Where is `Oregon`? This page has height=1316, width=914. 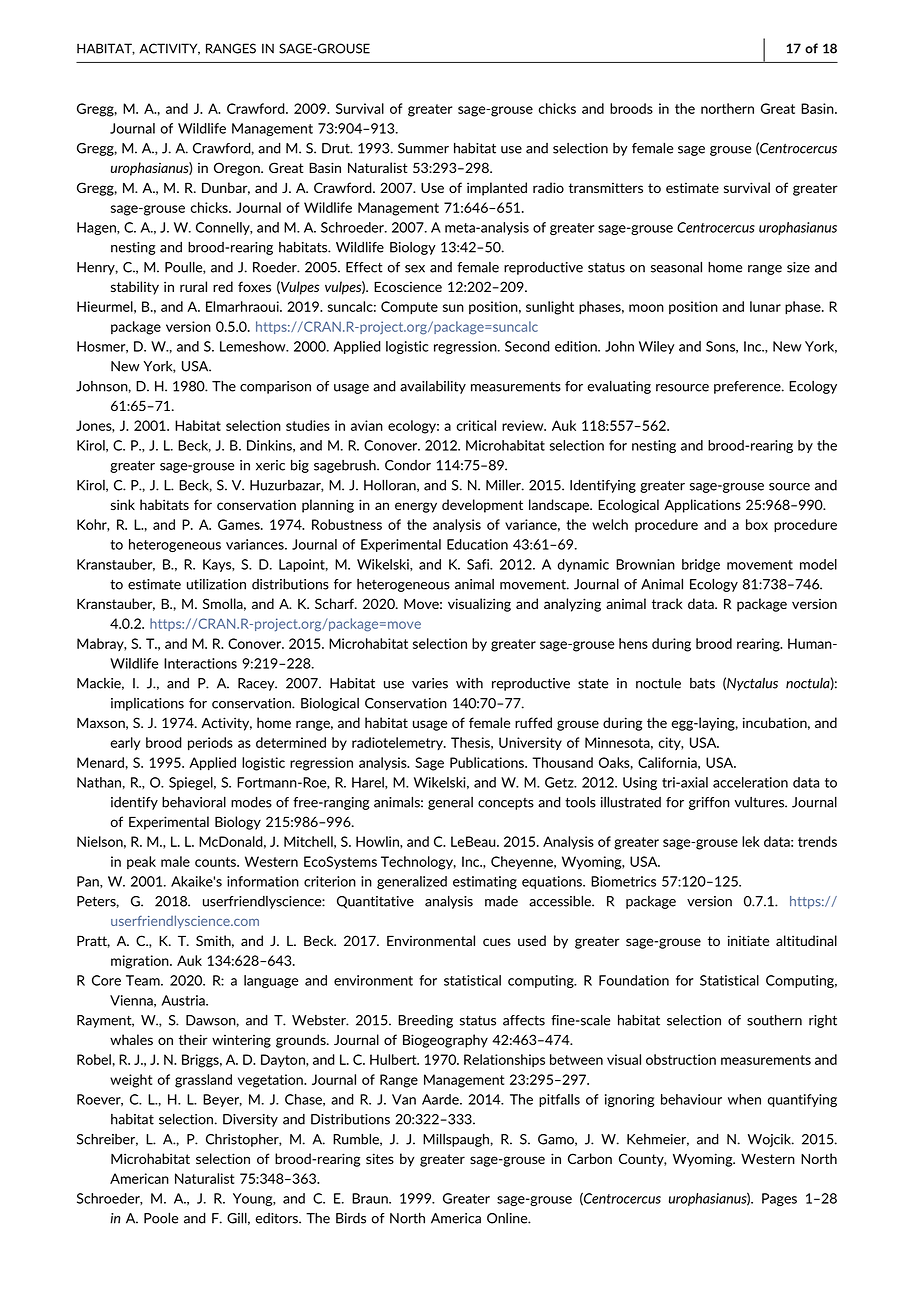 Oregon is located at coordinates (238, 169).
